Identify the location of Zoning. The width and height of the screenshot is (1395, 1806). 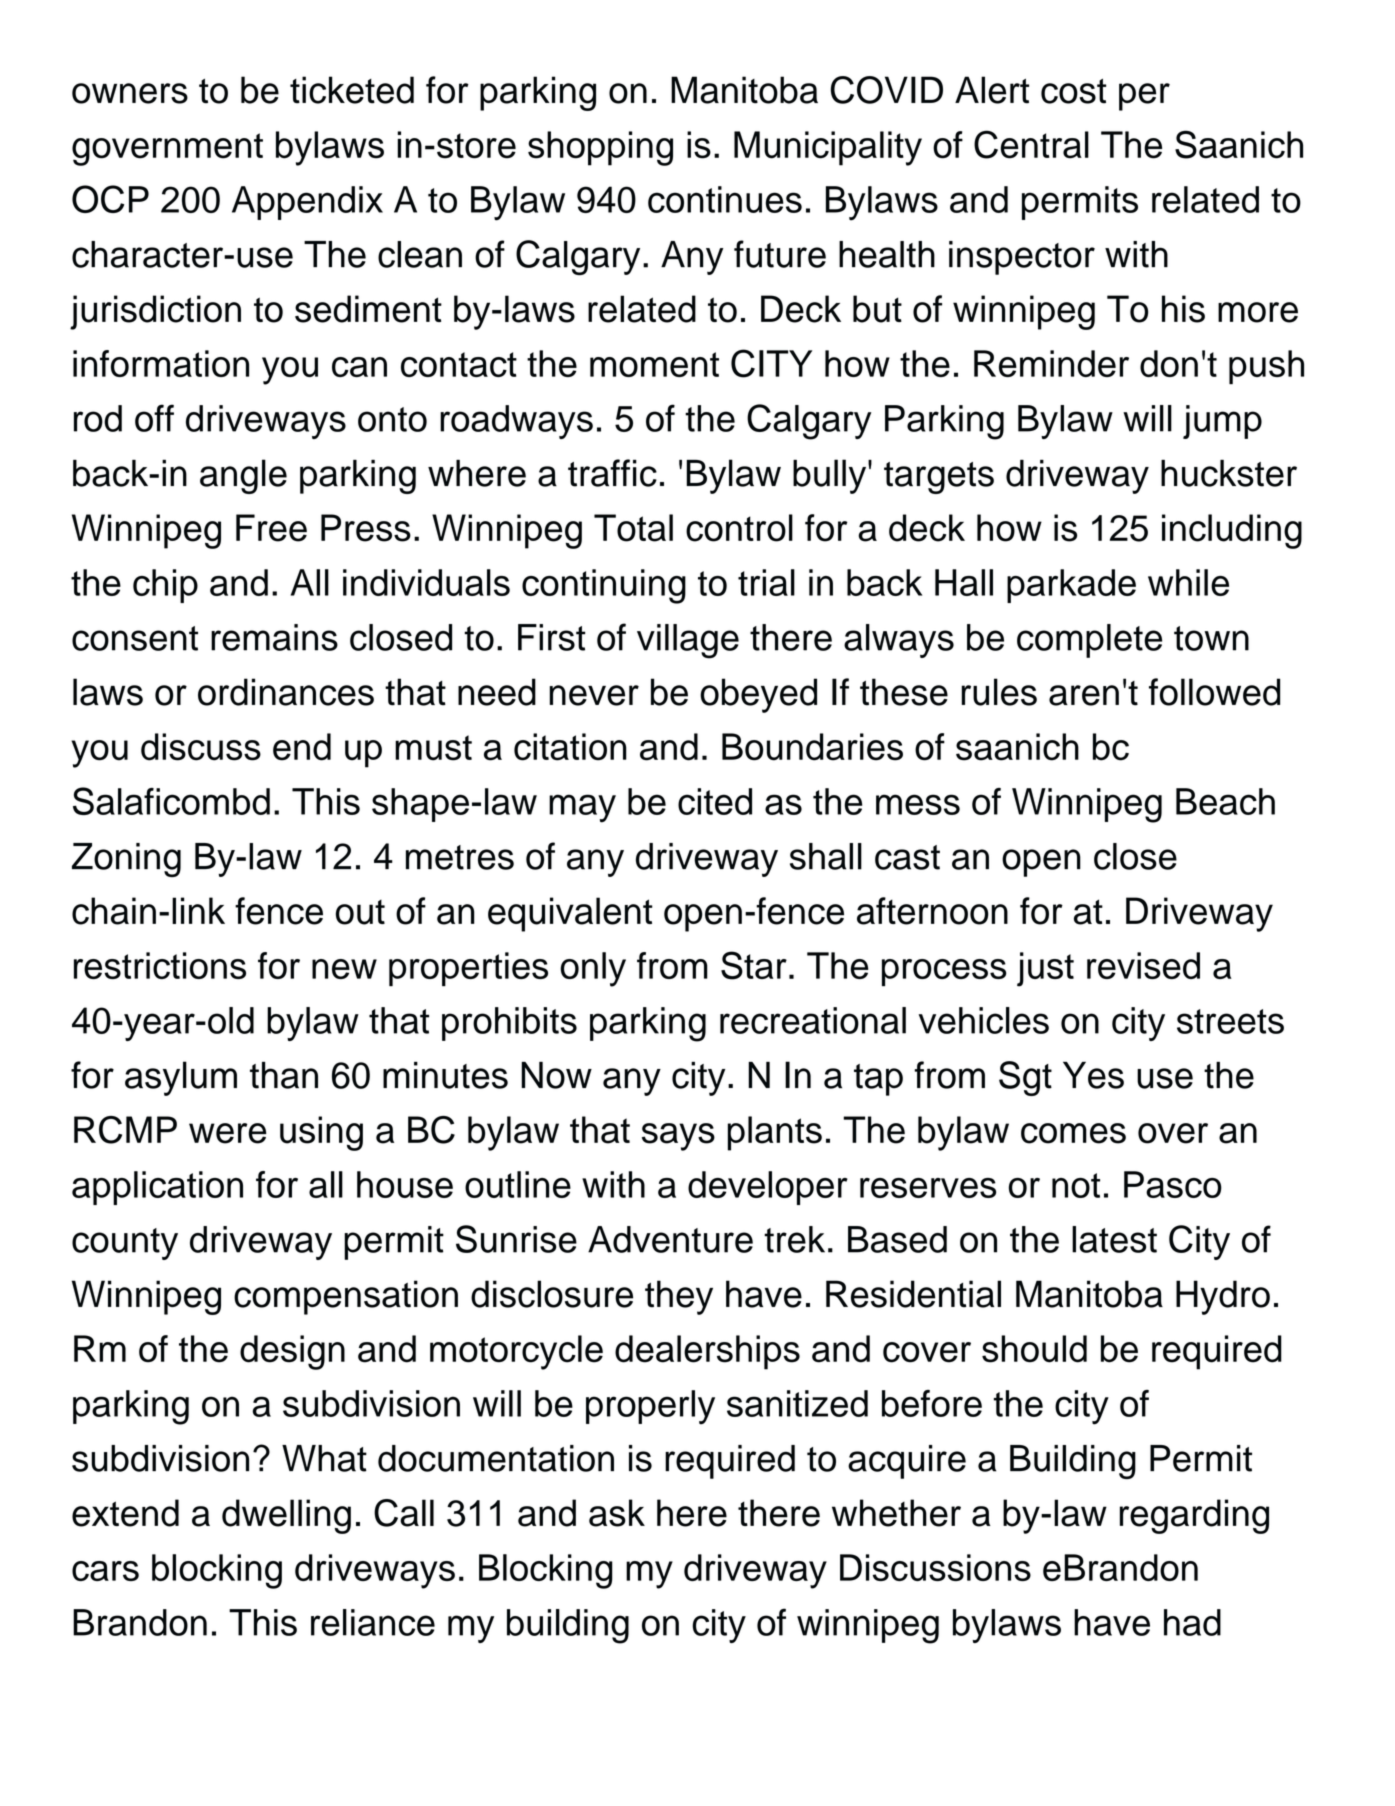
(126, 860).
